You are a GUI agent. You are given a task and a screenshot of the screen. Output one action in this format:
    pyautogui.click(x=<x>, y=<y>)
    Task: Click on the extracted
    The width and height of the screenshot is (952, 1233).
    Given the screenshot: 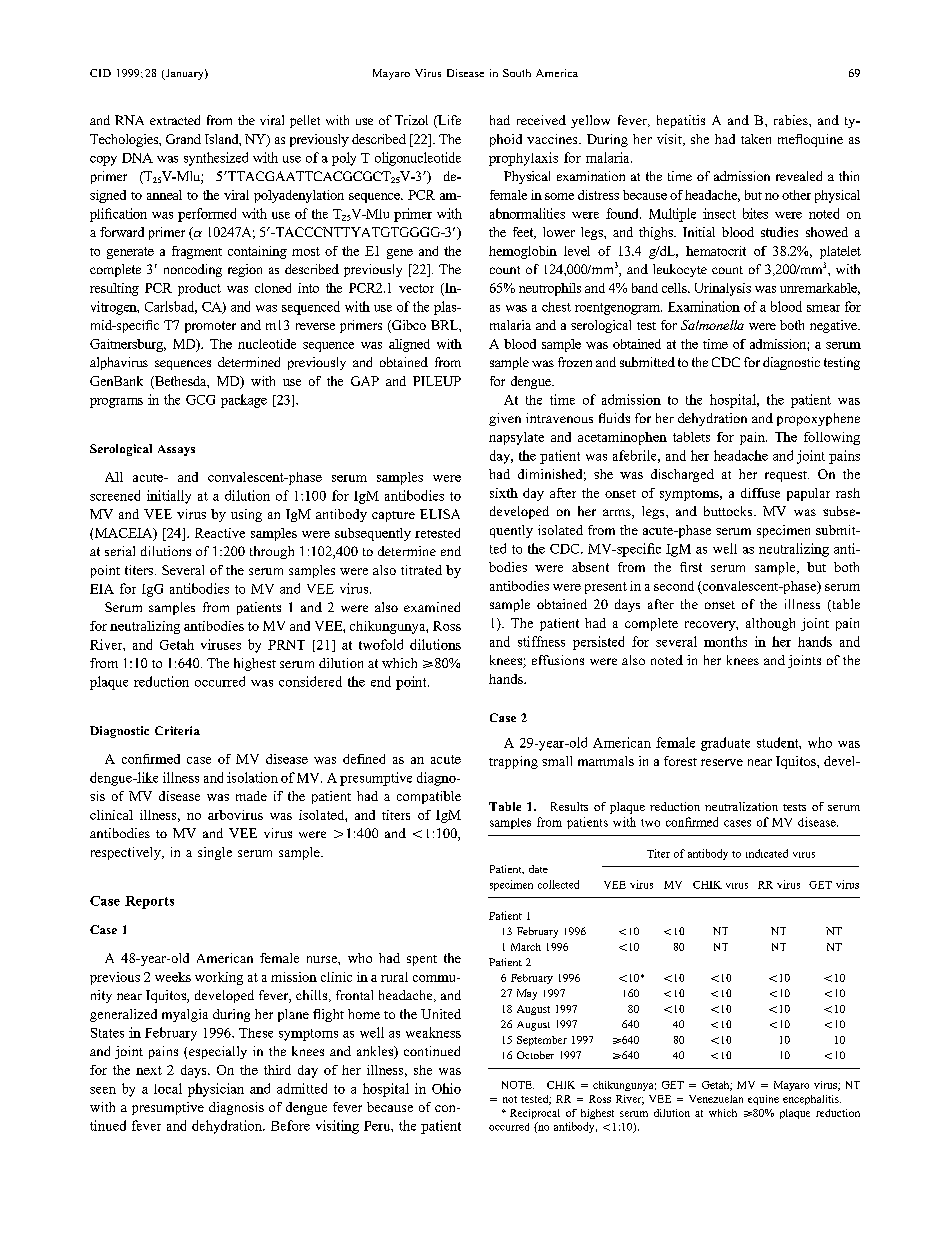 What is the action you would take?
    pyautogui.click(x=175, y=120)
